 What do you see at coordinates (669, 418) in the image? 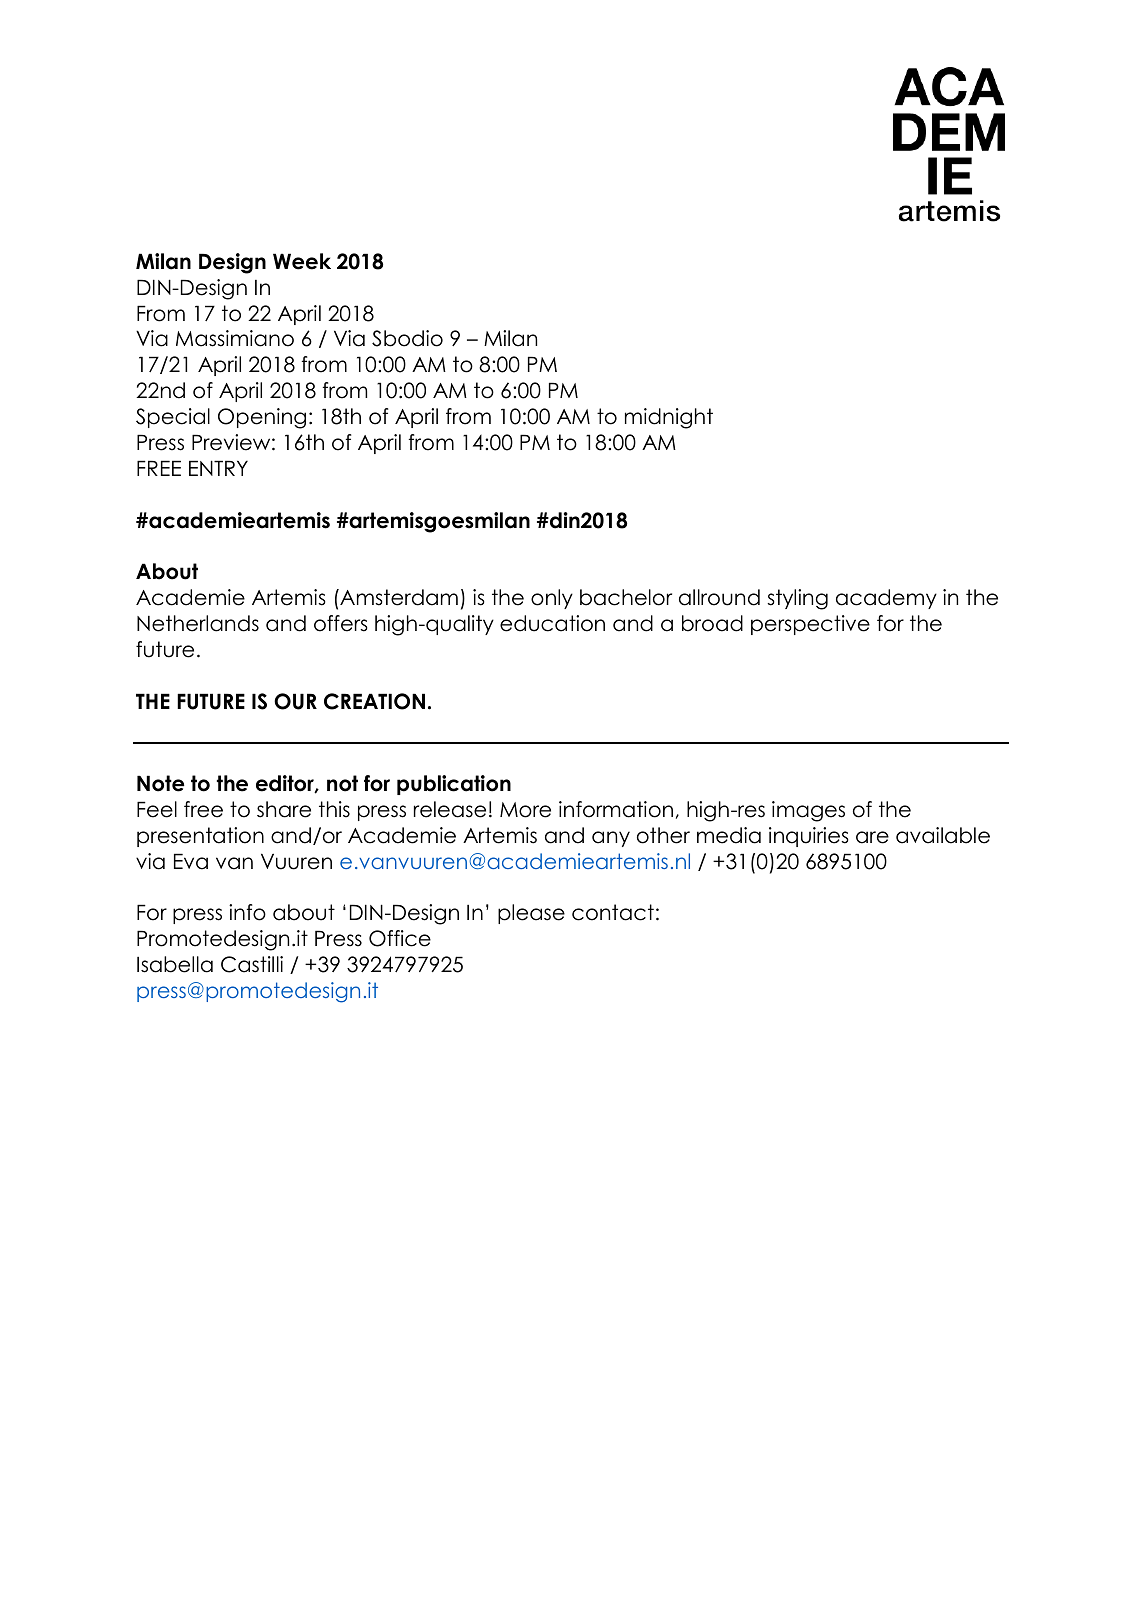
I see `midnight` at bounding box center [669, 418].
